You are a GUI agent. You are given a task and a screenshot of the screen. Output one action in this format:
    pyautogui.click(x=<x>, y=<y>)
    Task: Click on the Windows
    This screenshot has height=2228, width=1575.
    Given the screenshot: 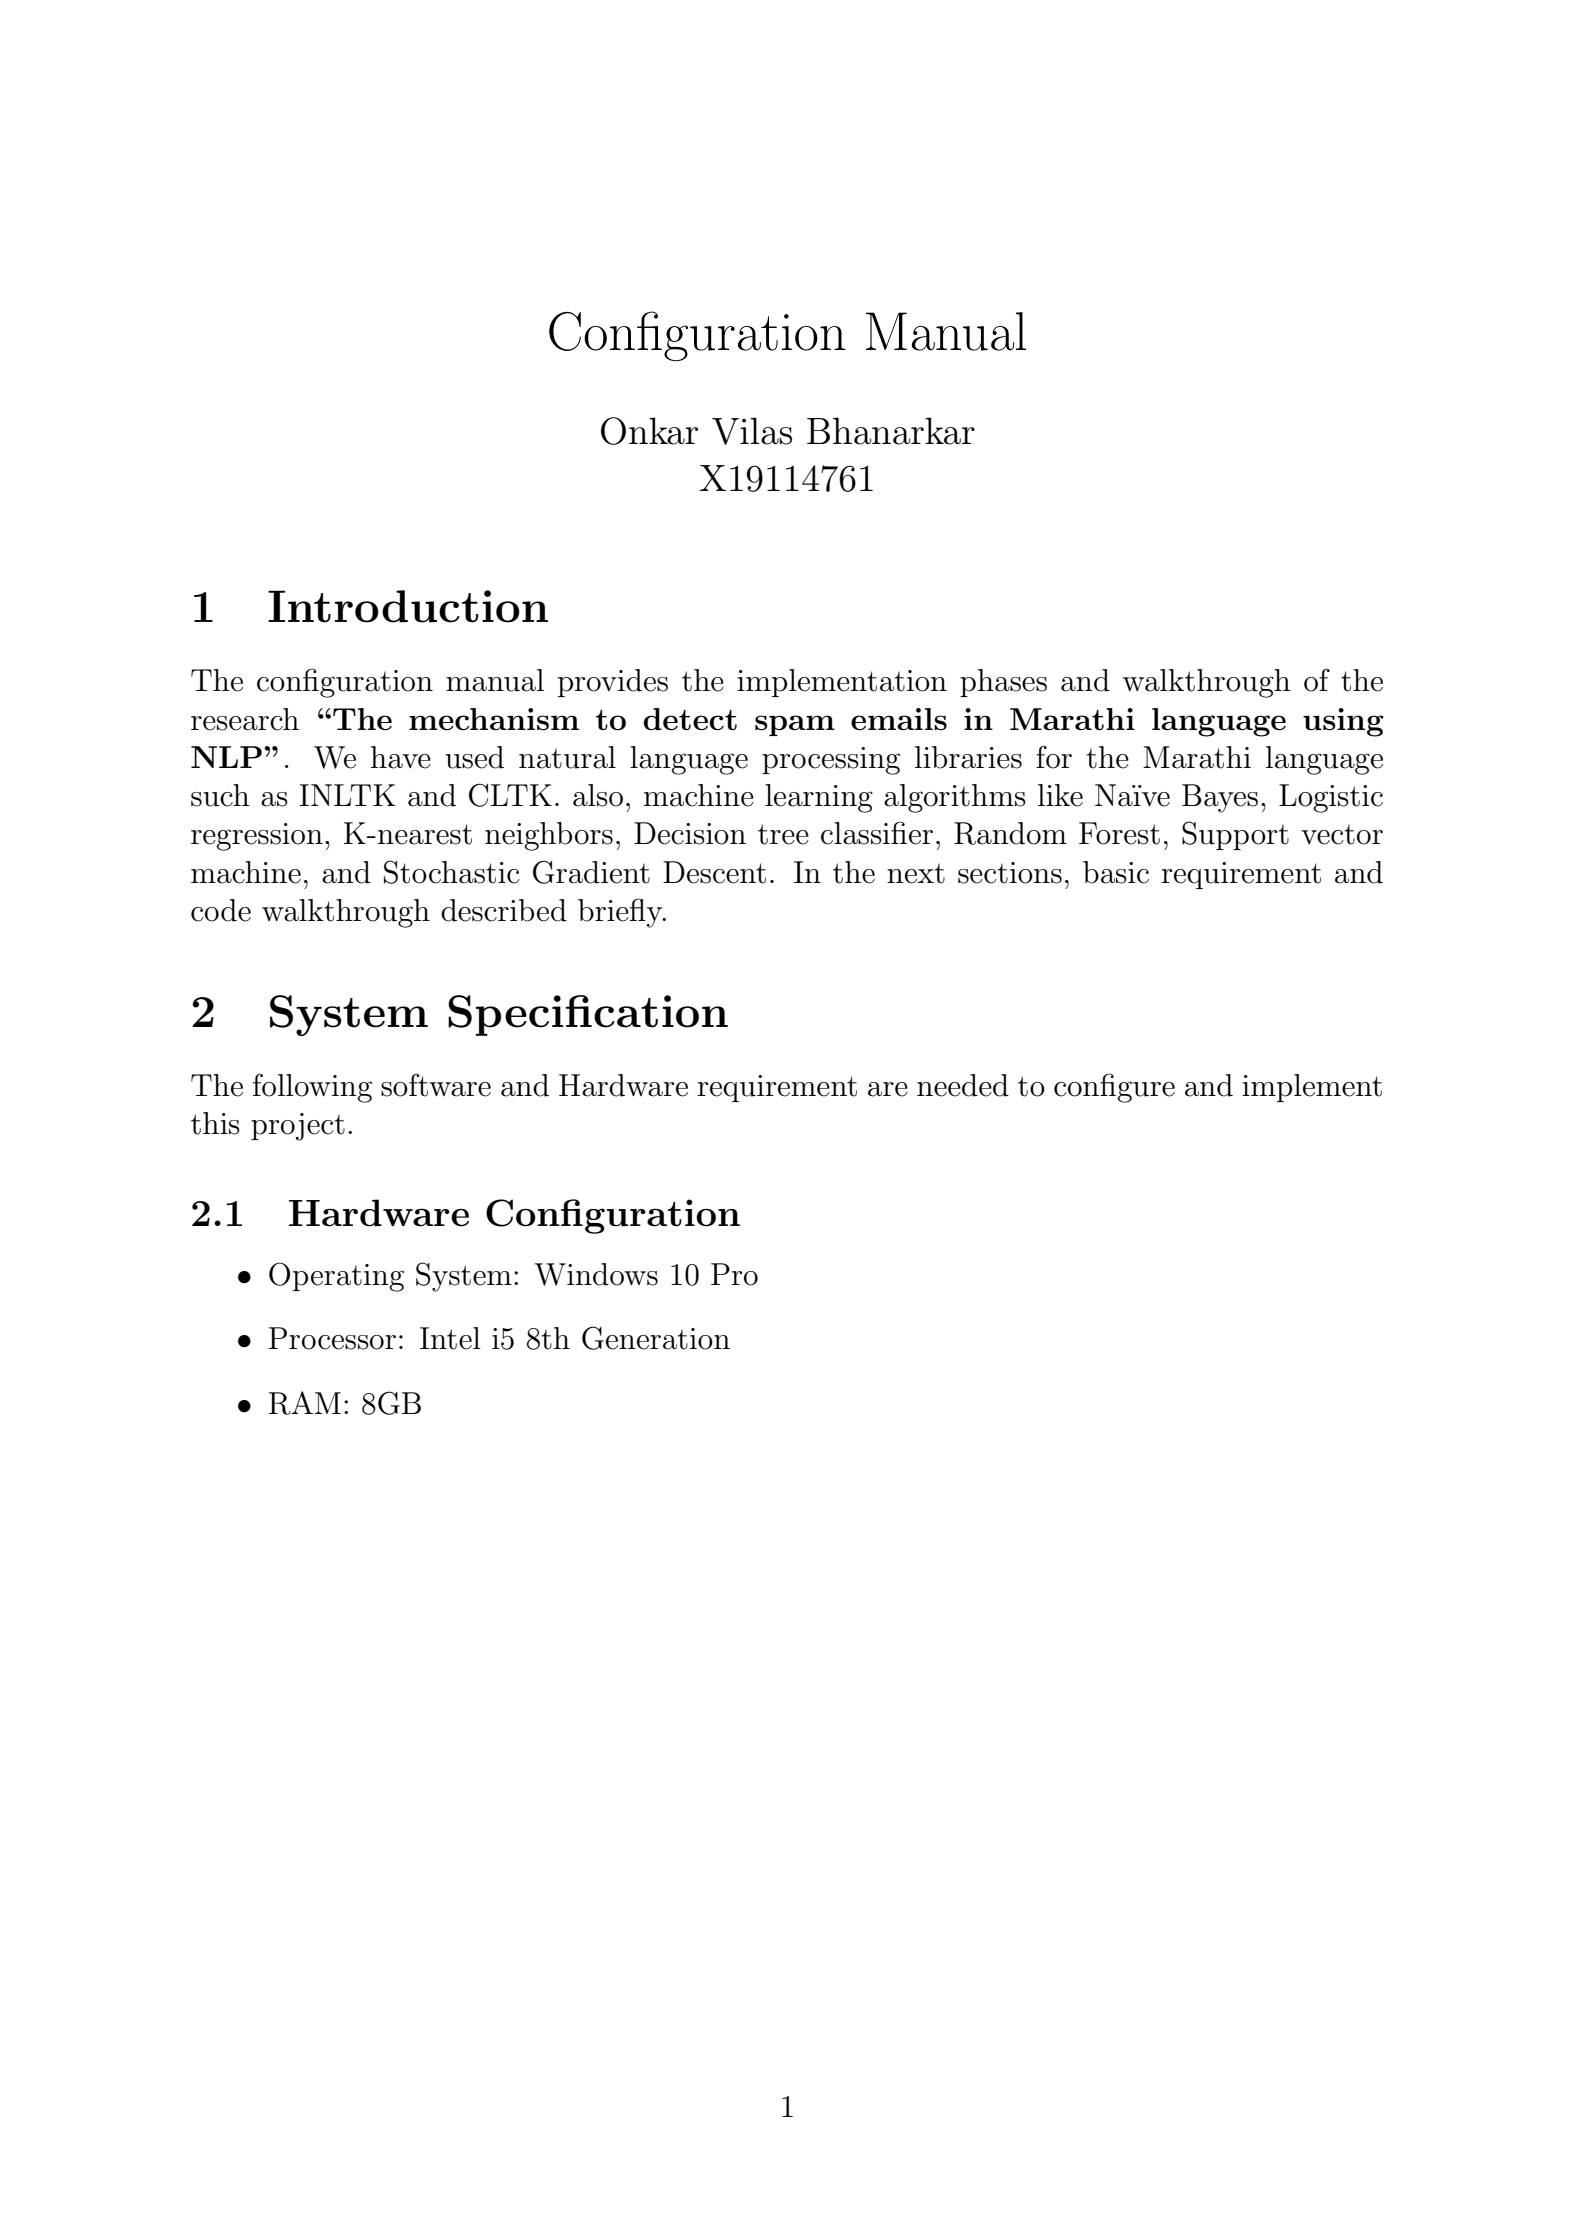 What is the action you would take?
    pyautogui.click(x=596, y=1274)
